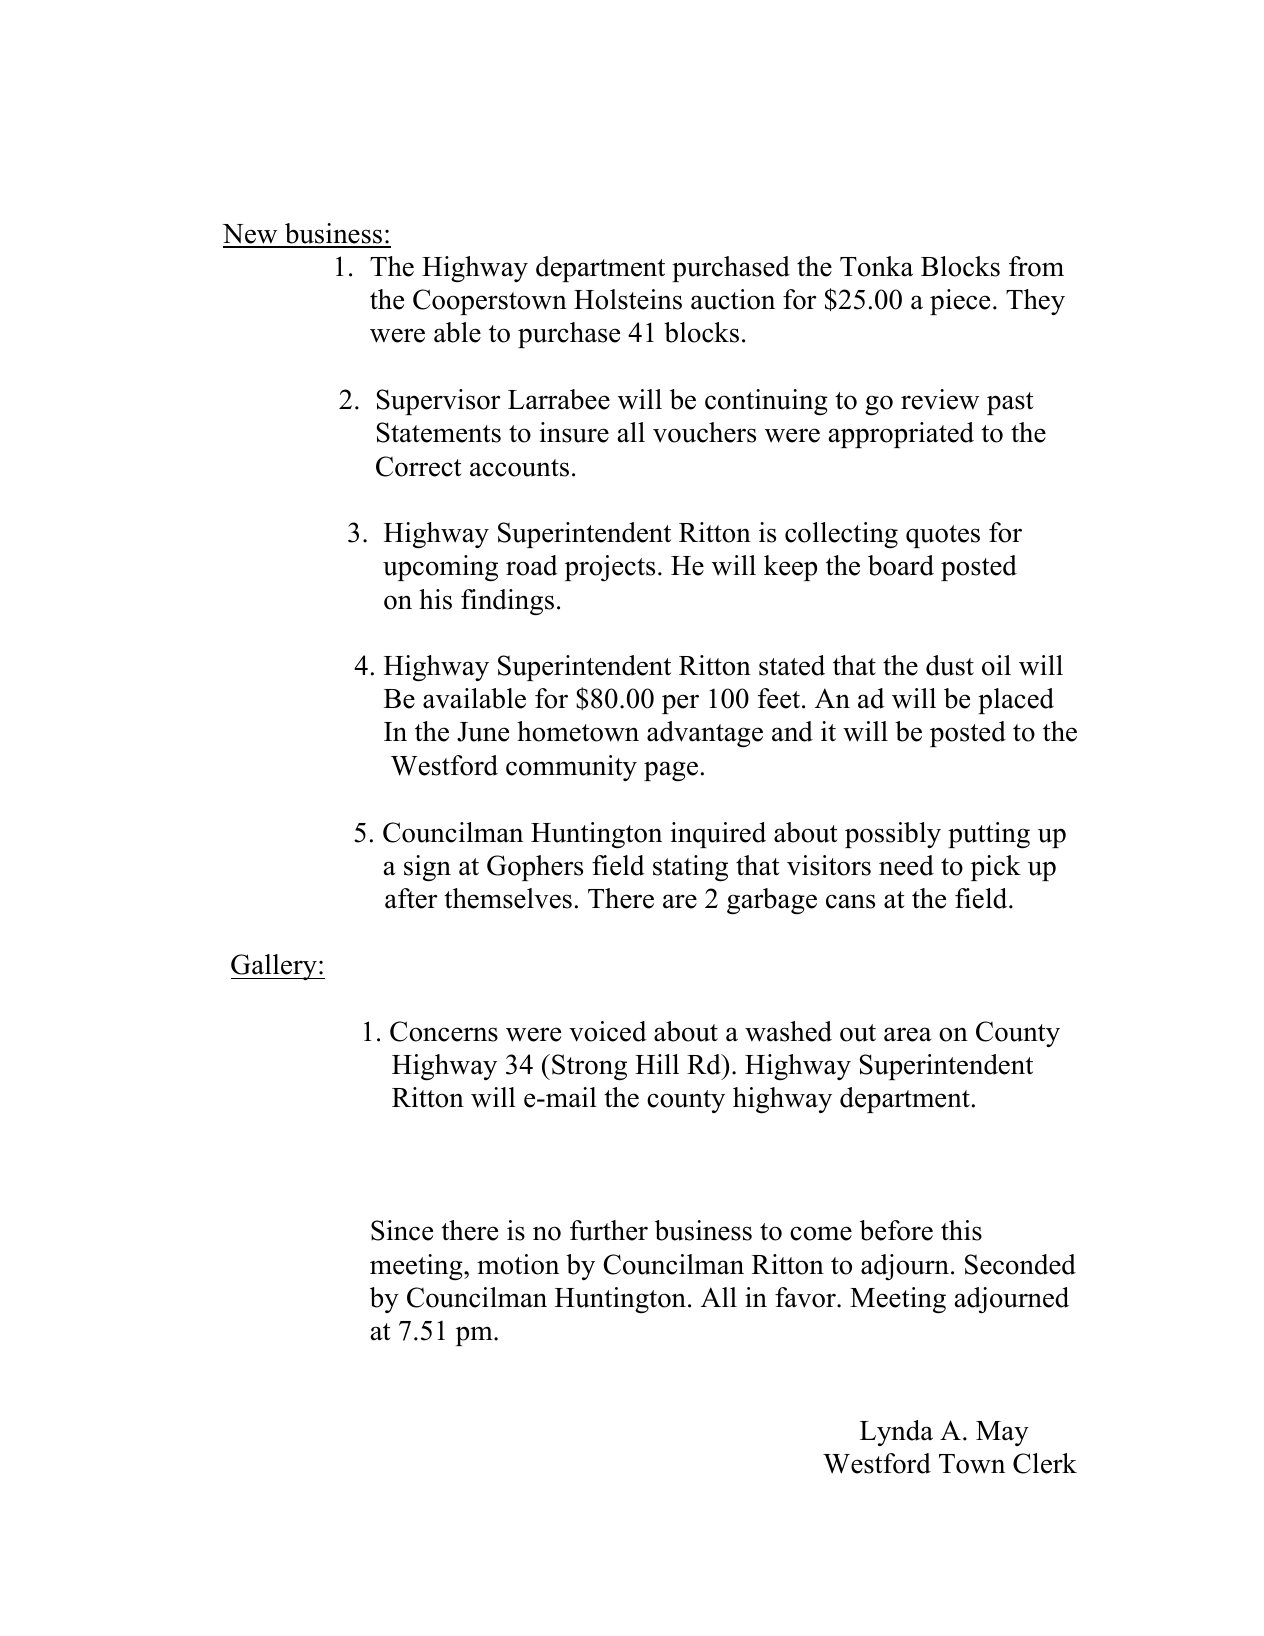  Describe the element at coordinates (427, 868) in the image. I see `sign` at that location.
